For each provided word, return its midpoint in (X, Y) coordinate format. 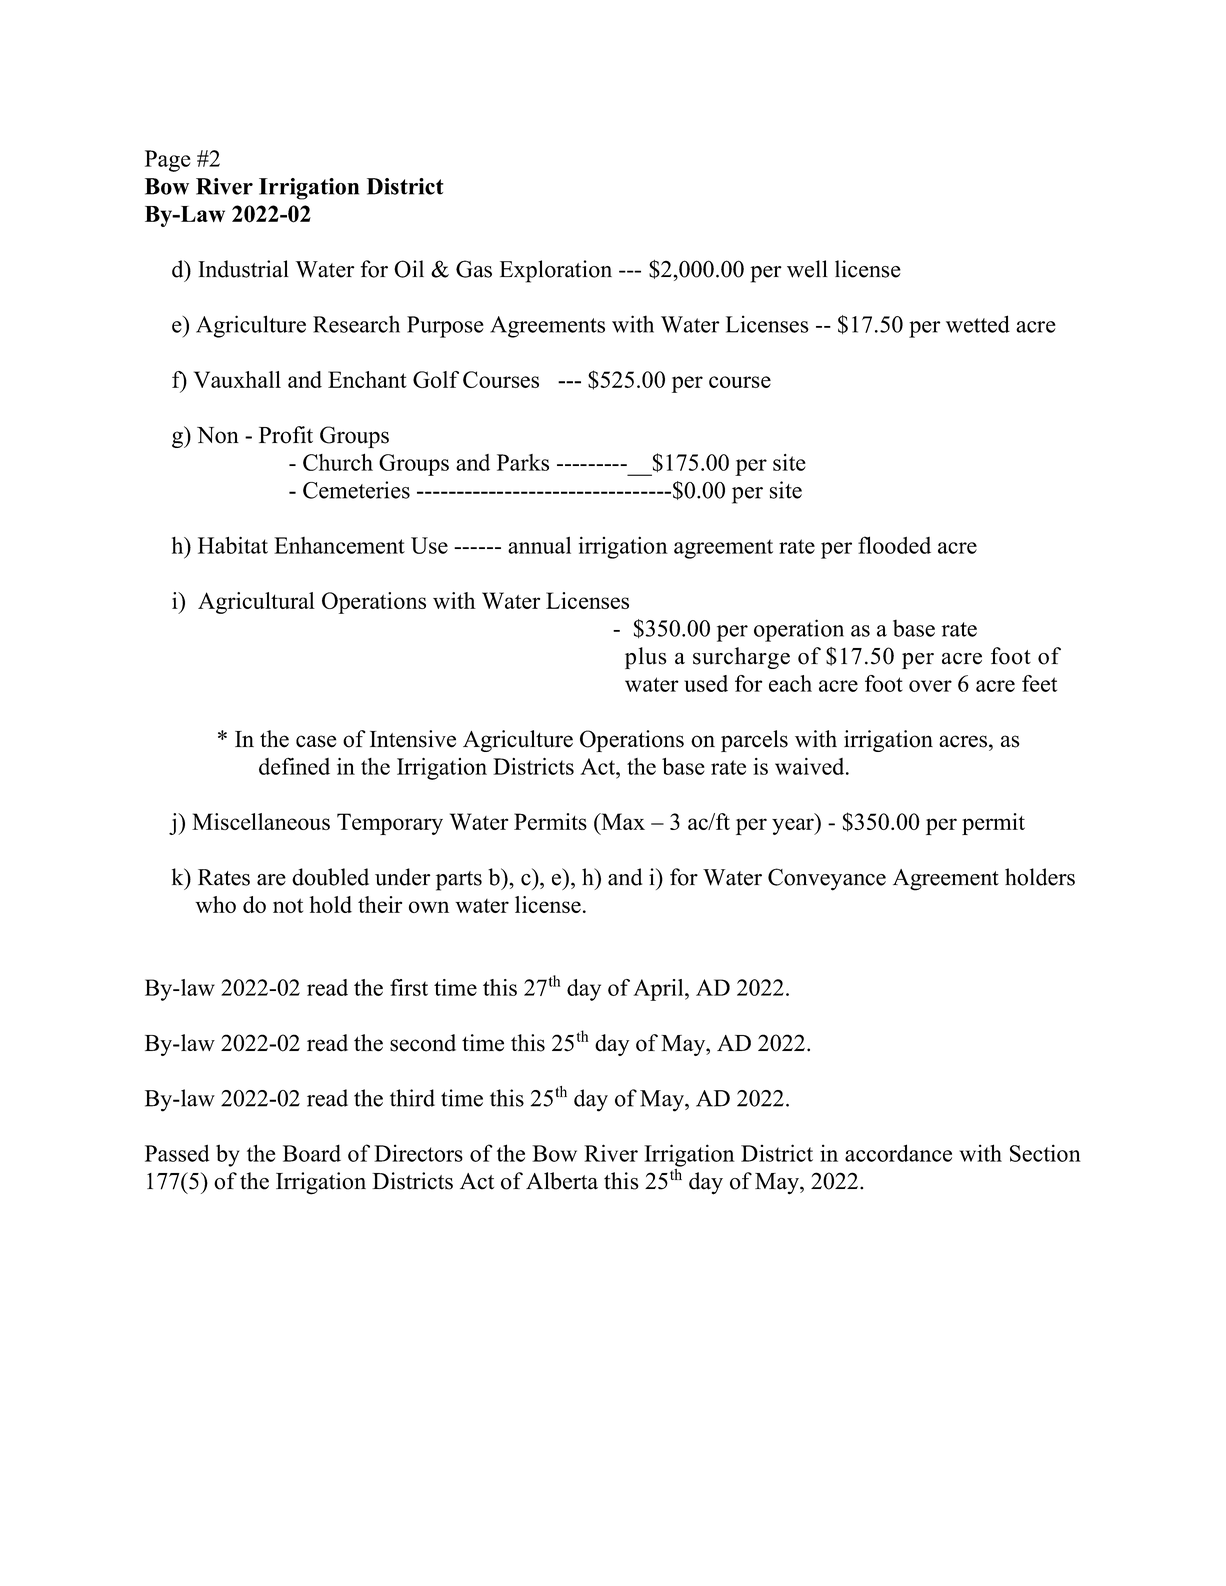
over (930, 686)
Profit (286, 435)
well (807, 269)
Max (622, 821)
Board (312, 1153)
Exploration (556, 271)
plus (645, 658)
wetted (978, 324)
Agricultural (256, 603)
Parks (523, 462)
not (288, 905)
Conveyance (827, 879)
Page (168, 161)
